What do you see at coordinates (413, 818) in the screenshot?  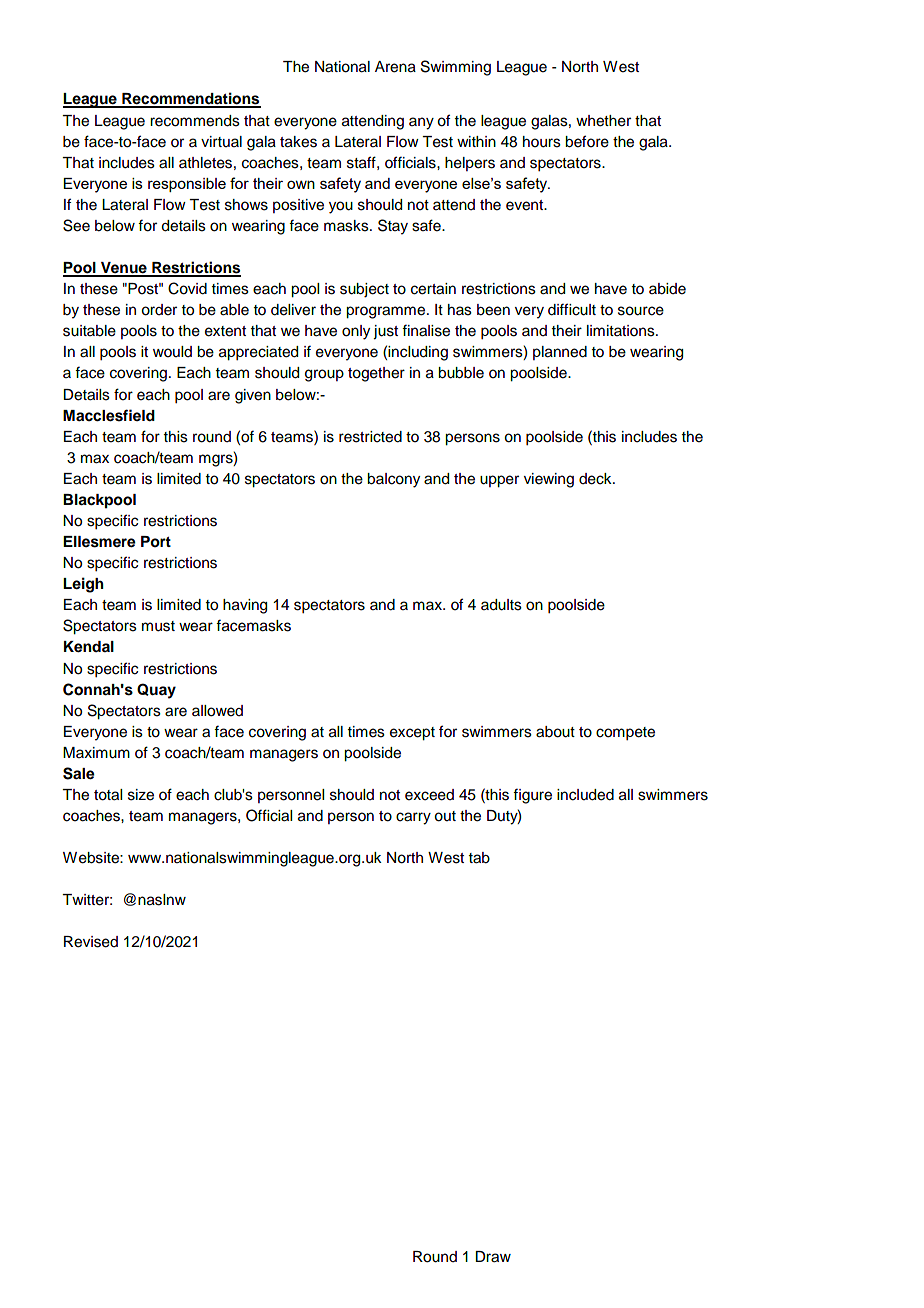 I see `carry` at bounding box center [413, 818].
